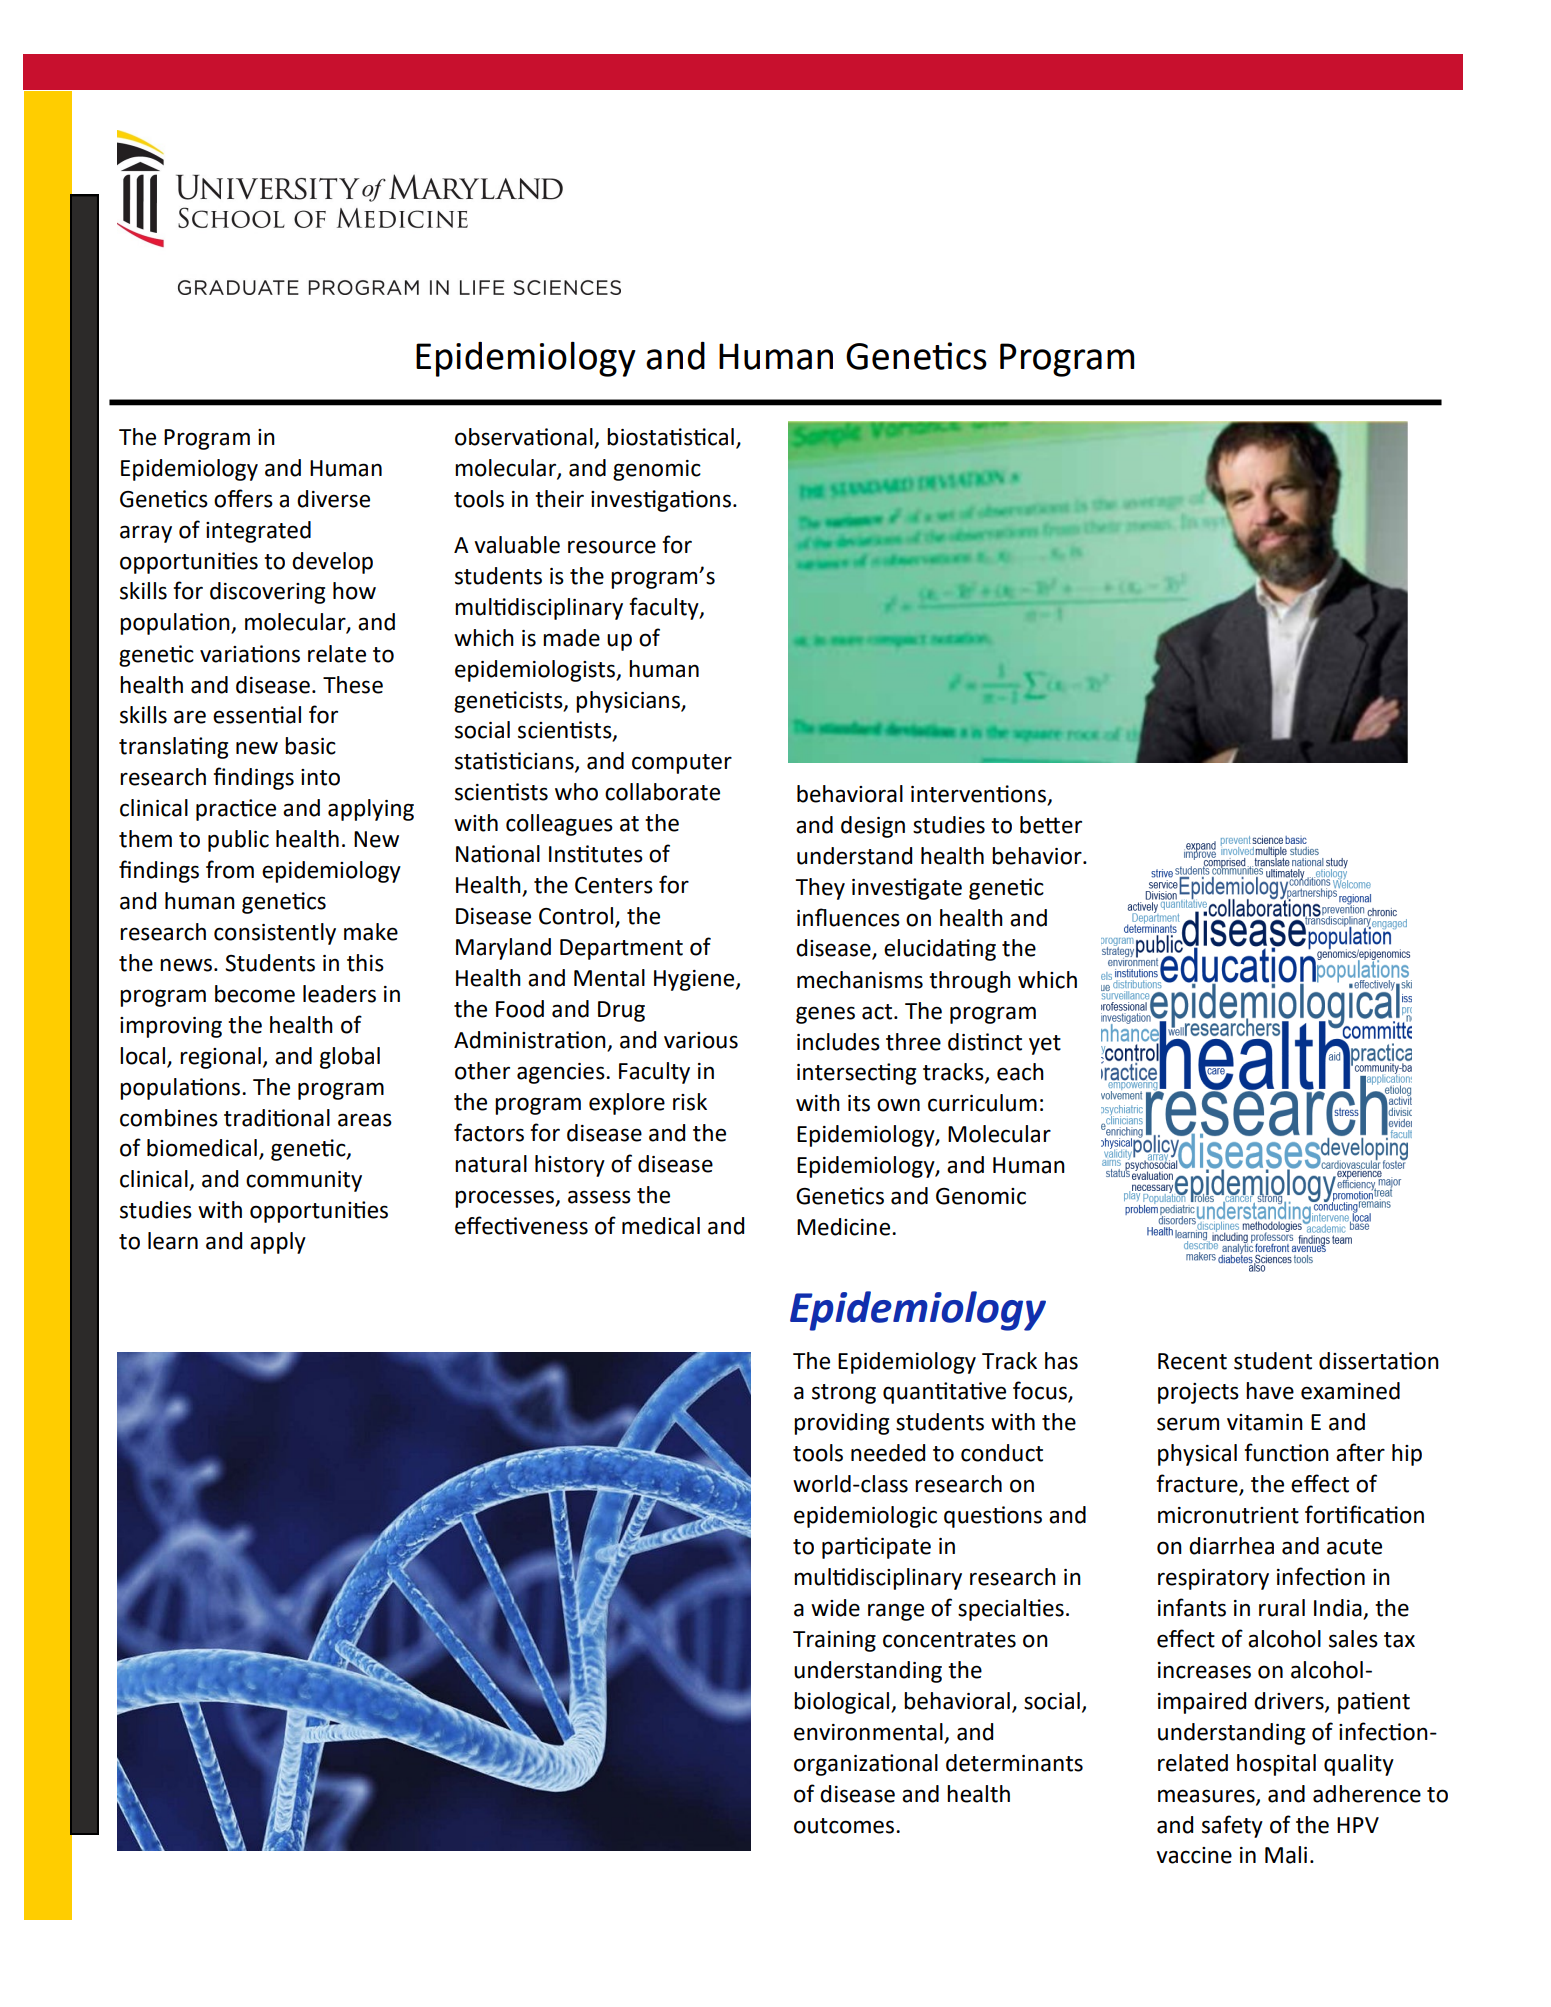 The height and width of the screenshot is (2007, 1551). What do you see at coordinates (873, 827) in the screenshot?
I see `design` at bounding box center [873, 827].
